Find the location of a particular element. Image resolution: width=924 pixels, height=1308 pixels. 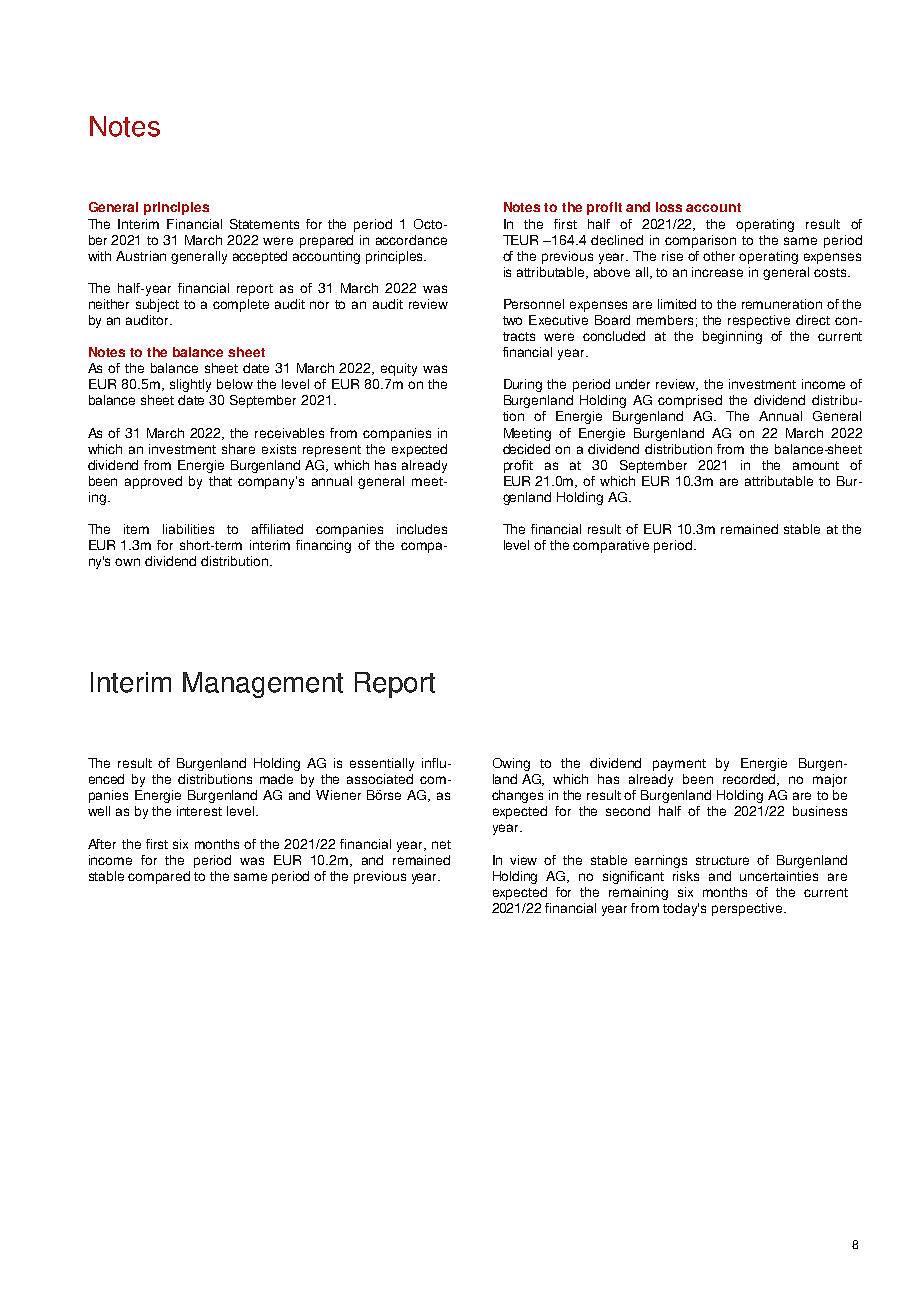

payment is located at coordinates (679, 765).
